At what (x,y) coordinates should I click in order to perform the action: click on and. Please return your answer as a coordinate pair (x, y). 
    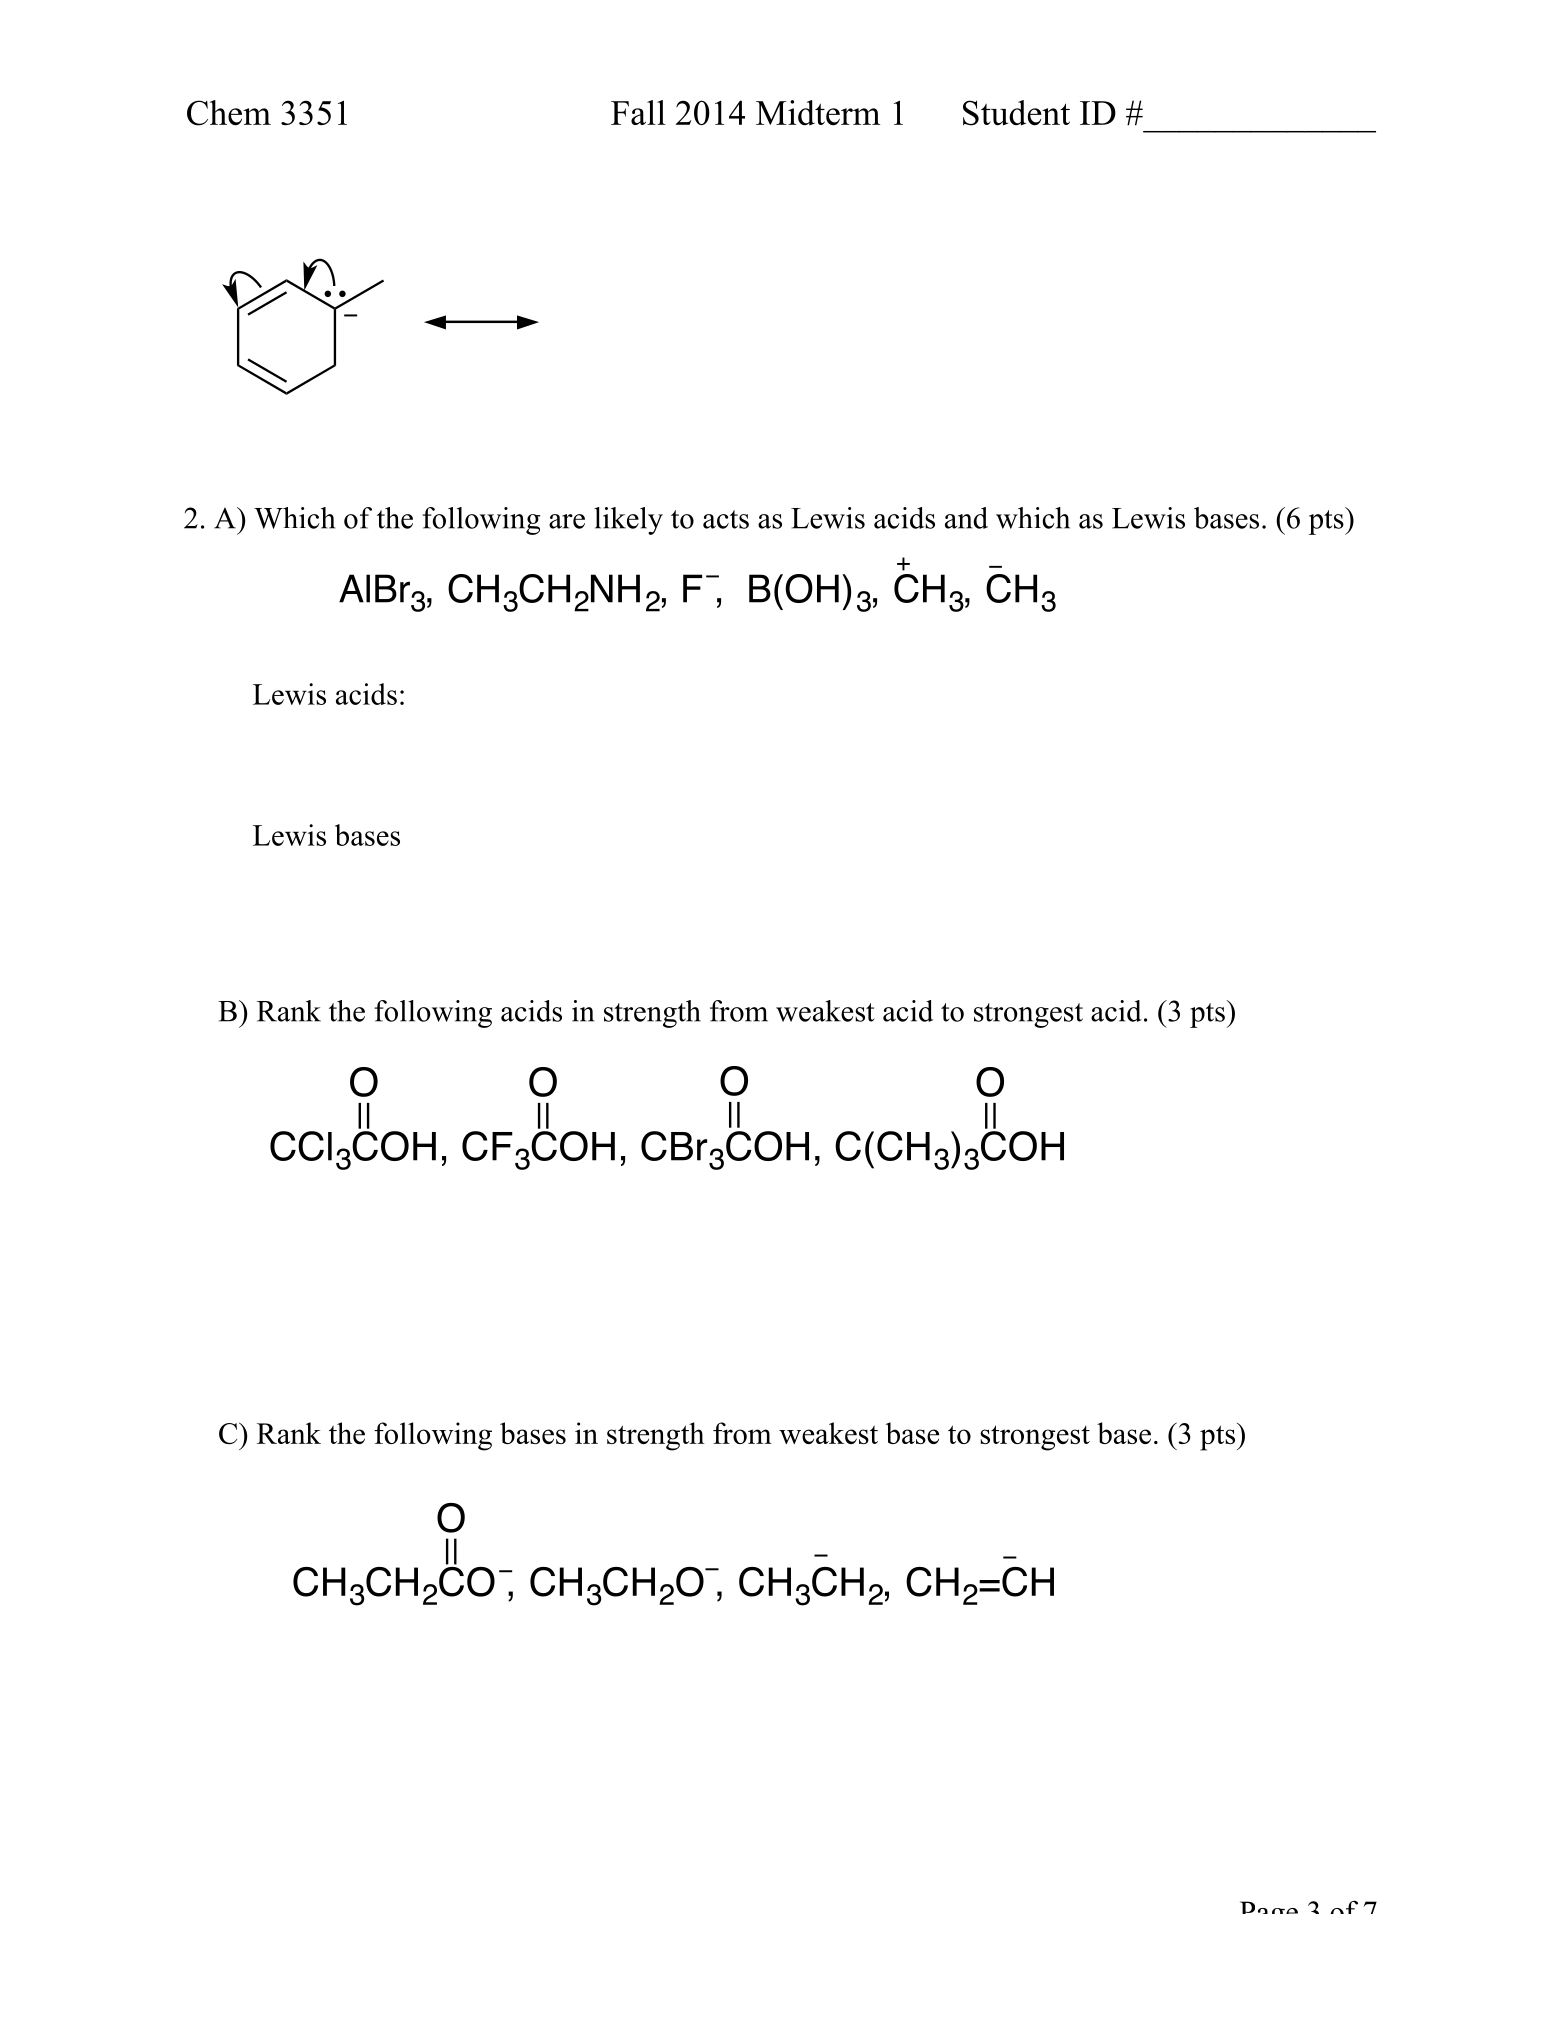
    Looking at the image, I should click on (966, 518).
